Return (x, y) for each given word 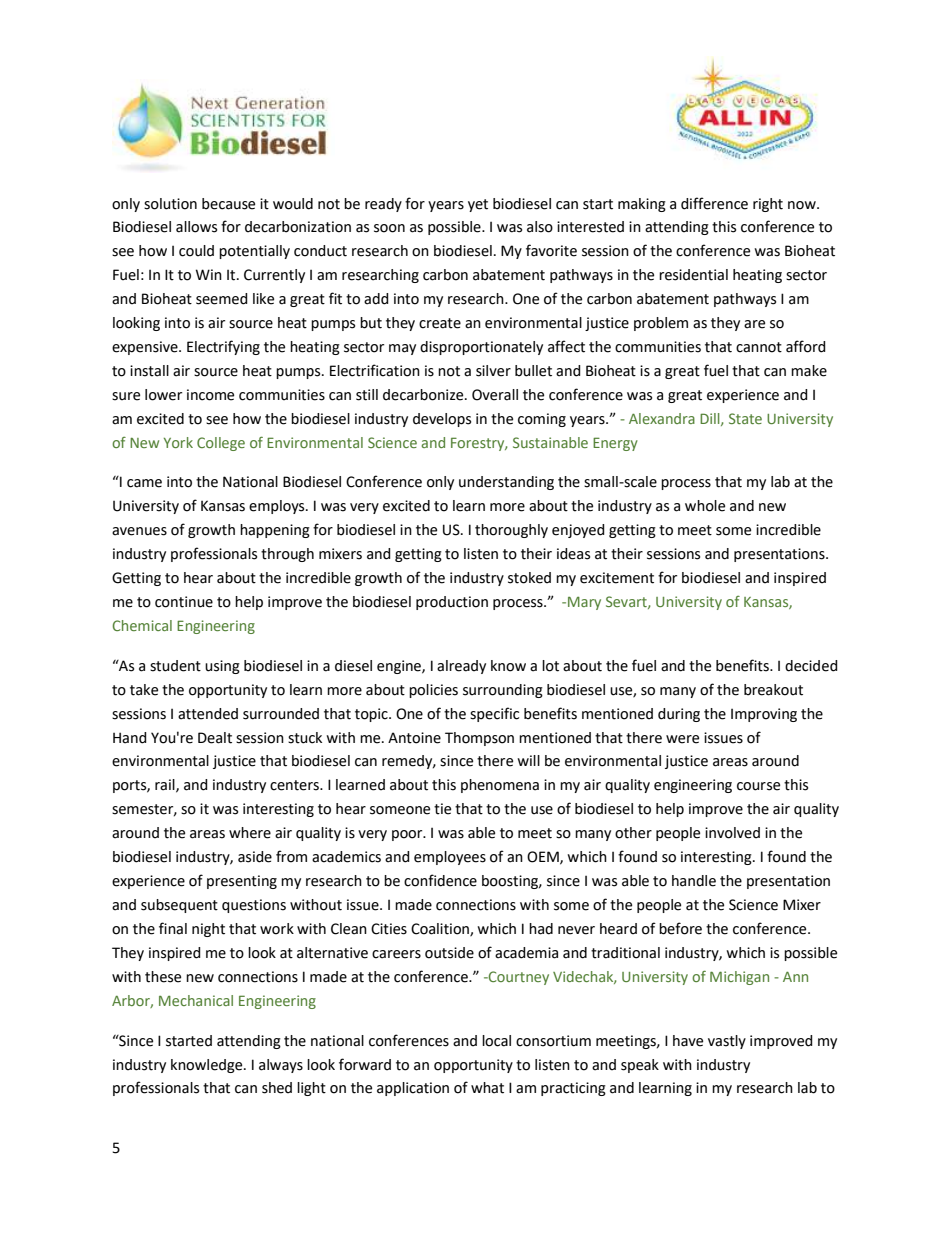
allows (196, 227)
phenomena (500, 786)
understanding (506, 483)
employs (278, 507)
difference (714, 203)
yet (478, 205)
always (281, 1066)
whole (705, 506)
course (758, 786)
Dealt (215, 738)
